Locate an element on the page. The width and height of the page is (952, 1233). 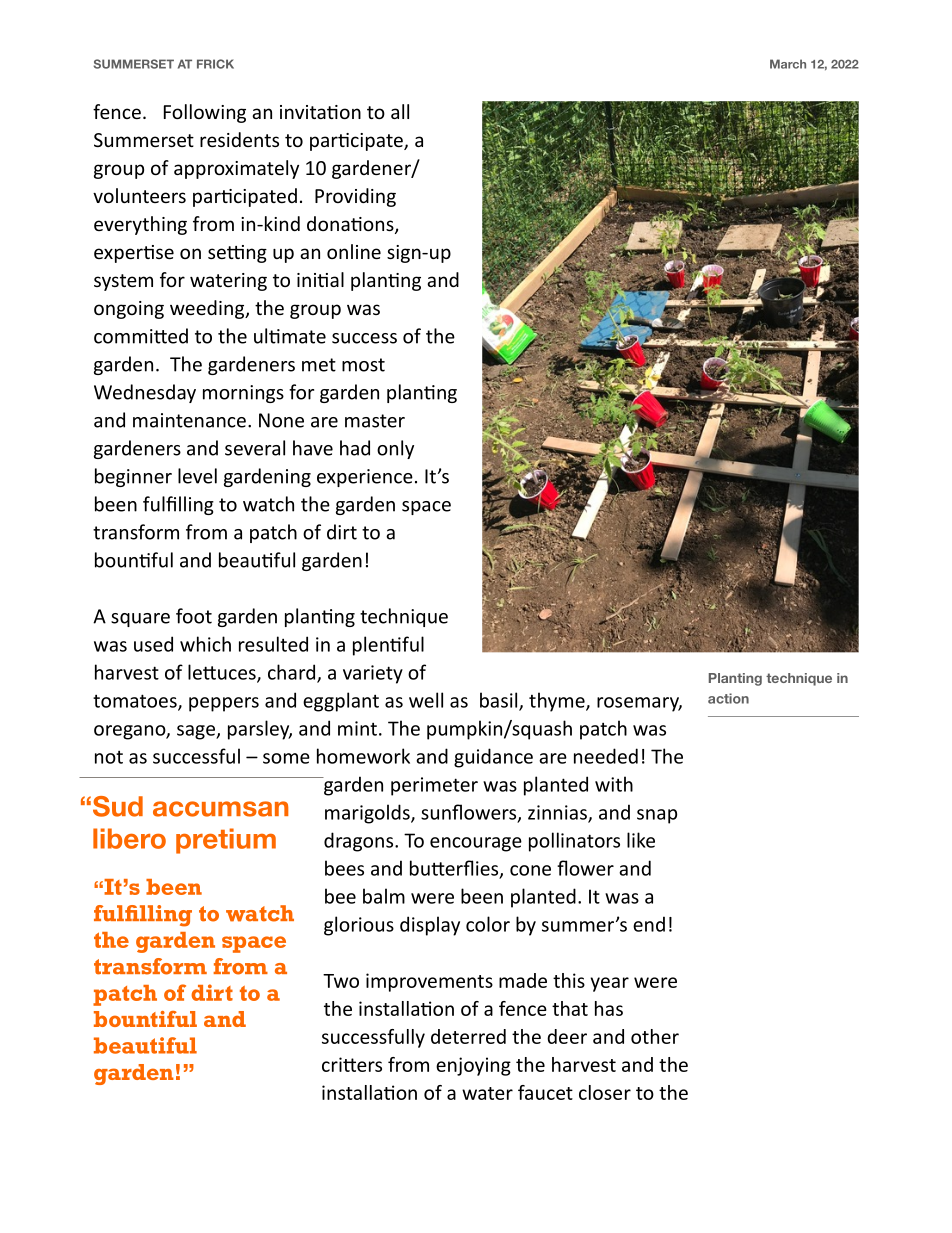
variety is located at coordinates (373, 674).
